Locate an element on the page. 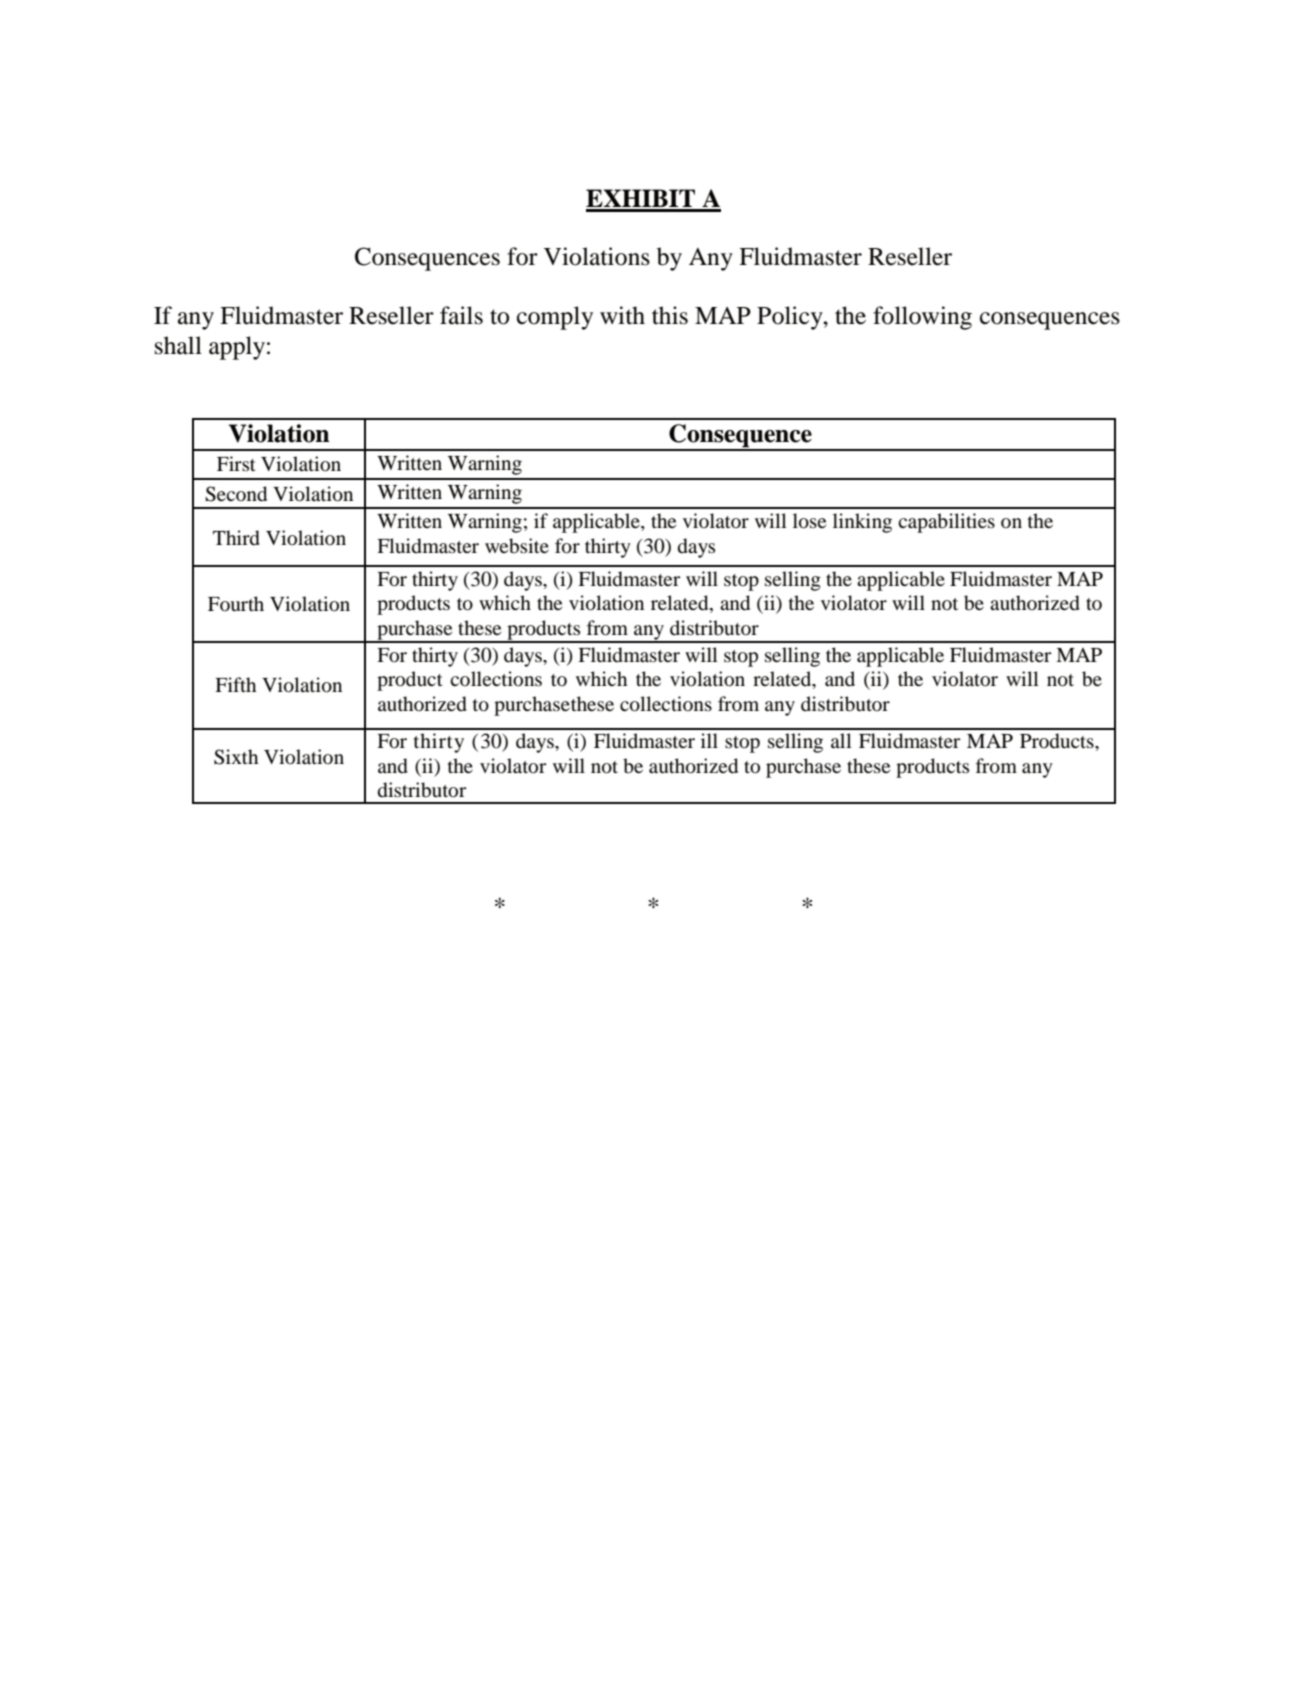  linking is located at coordinates (862, 523).
